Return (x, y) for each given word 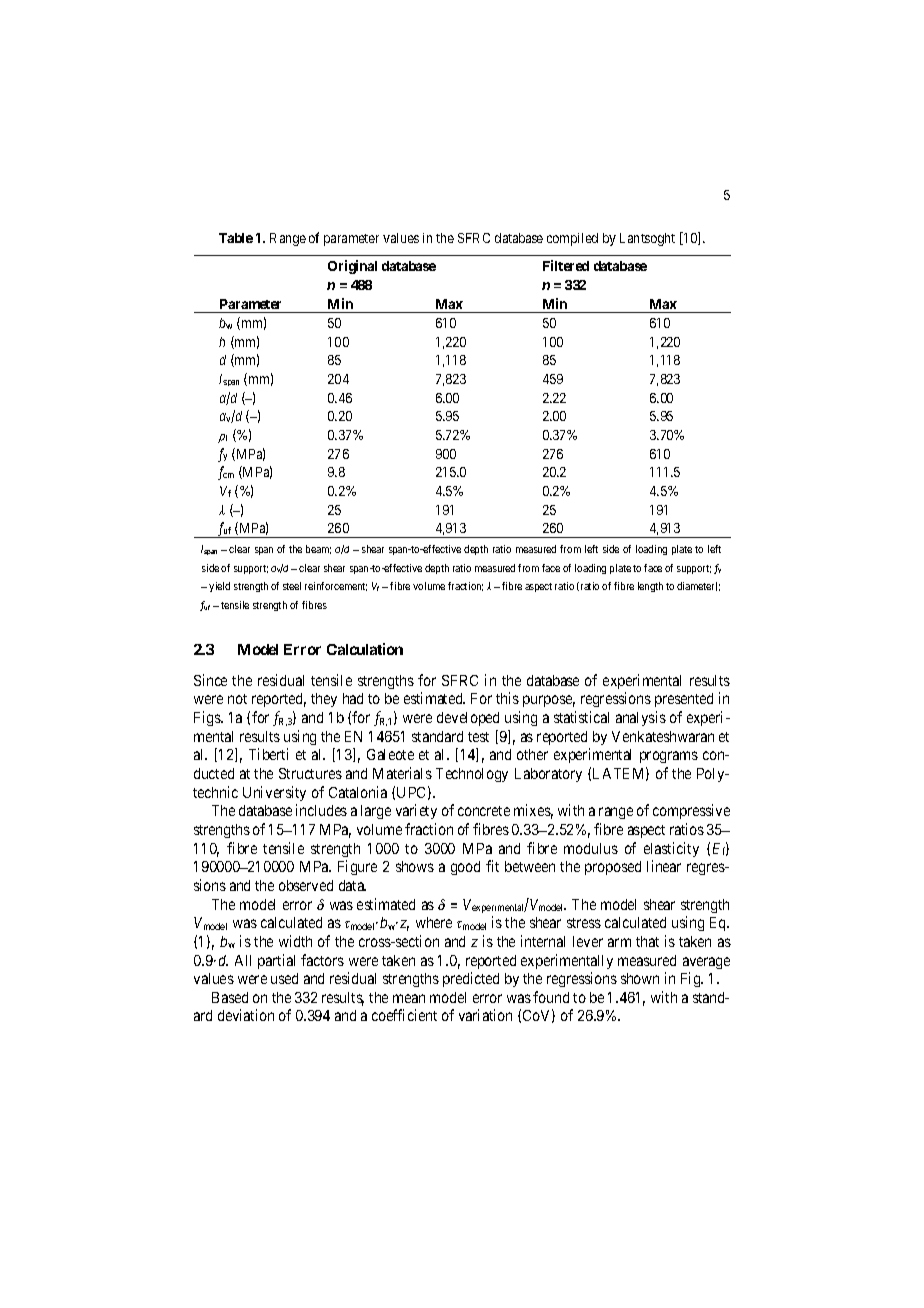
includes (321, 810)
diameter (697, 586)
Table (236, 238)
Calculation (365, 649)
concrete (484, 811)
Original (352, 267)
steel (292, 586)
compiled (572, 239)
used (284, 978)
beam (318, 549)
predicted (471, 979)
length (650, 587)
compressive (691, 811)
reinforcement (336, 586)
